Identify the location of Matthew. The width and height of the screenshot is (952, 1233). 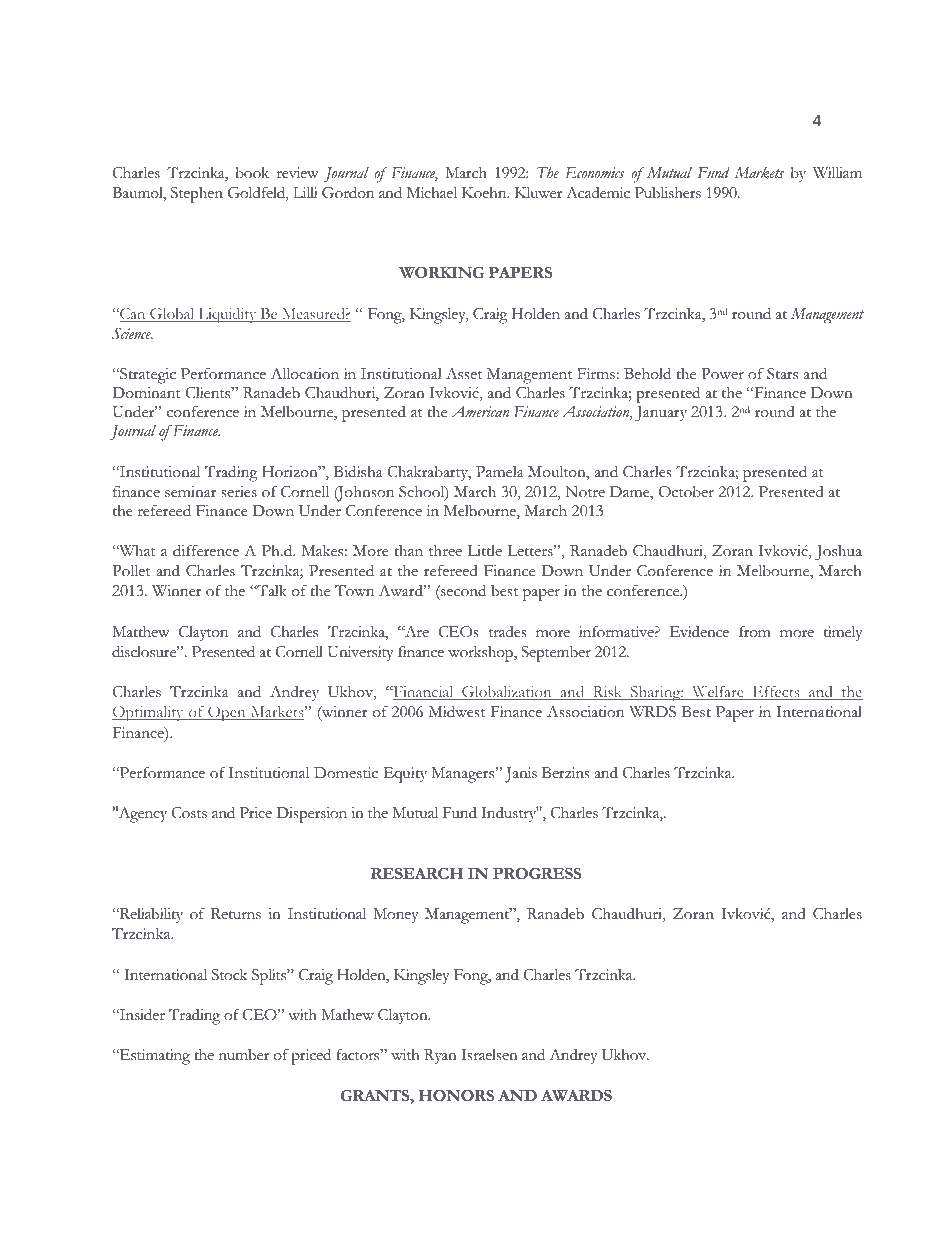
(141, 631).
